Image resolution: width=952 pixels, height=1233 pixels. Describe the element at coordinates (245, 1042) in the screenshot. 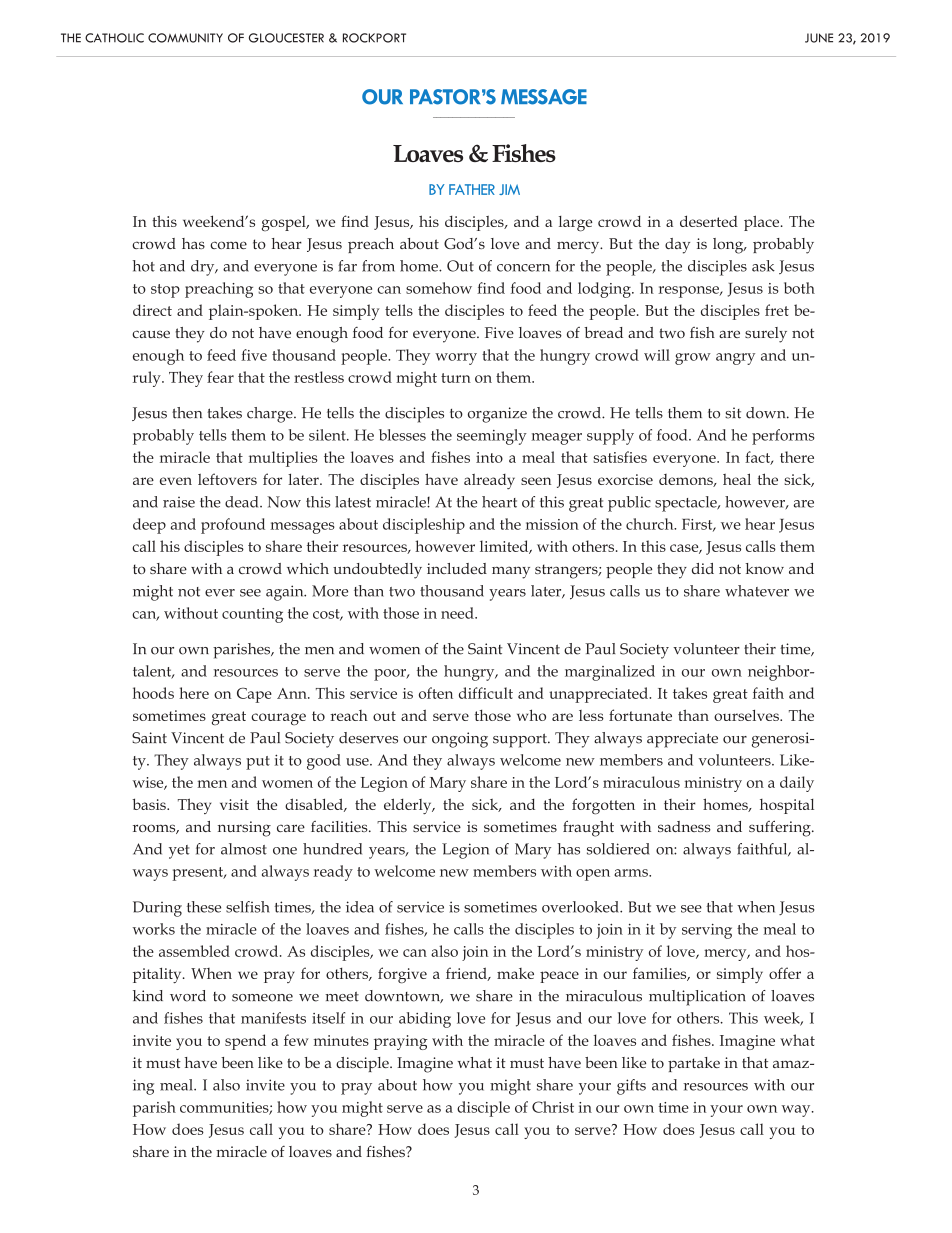

I see `spend` at that location.
